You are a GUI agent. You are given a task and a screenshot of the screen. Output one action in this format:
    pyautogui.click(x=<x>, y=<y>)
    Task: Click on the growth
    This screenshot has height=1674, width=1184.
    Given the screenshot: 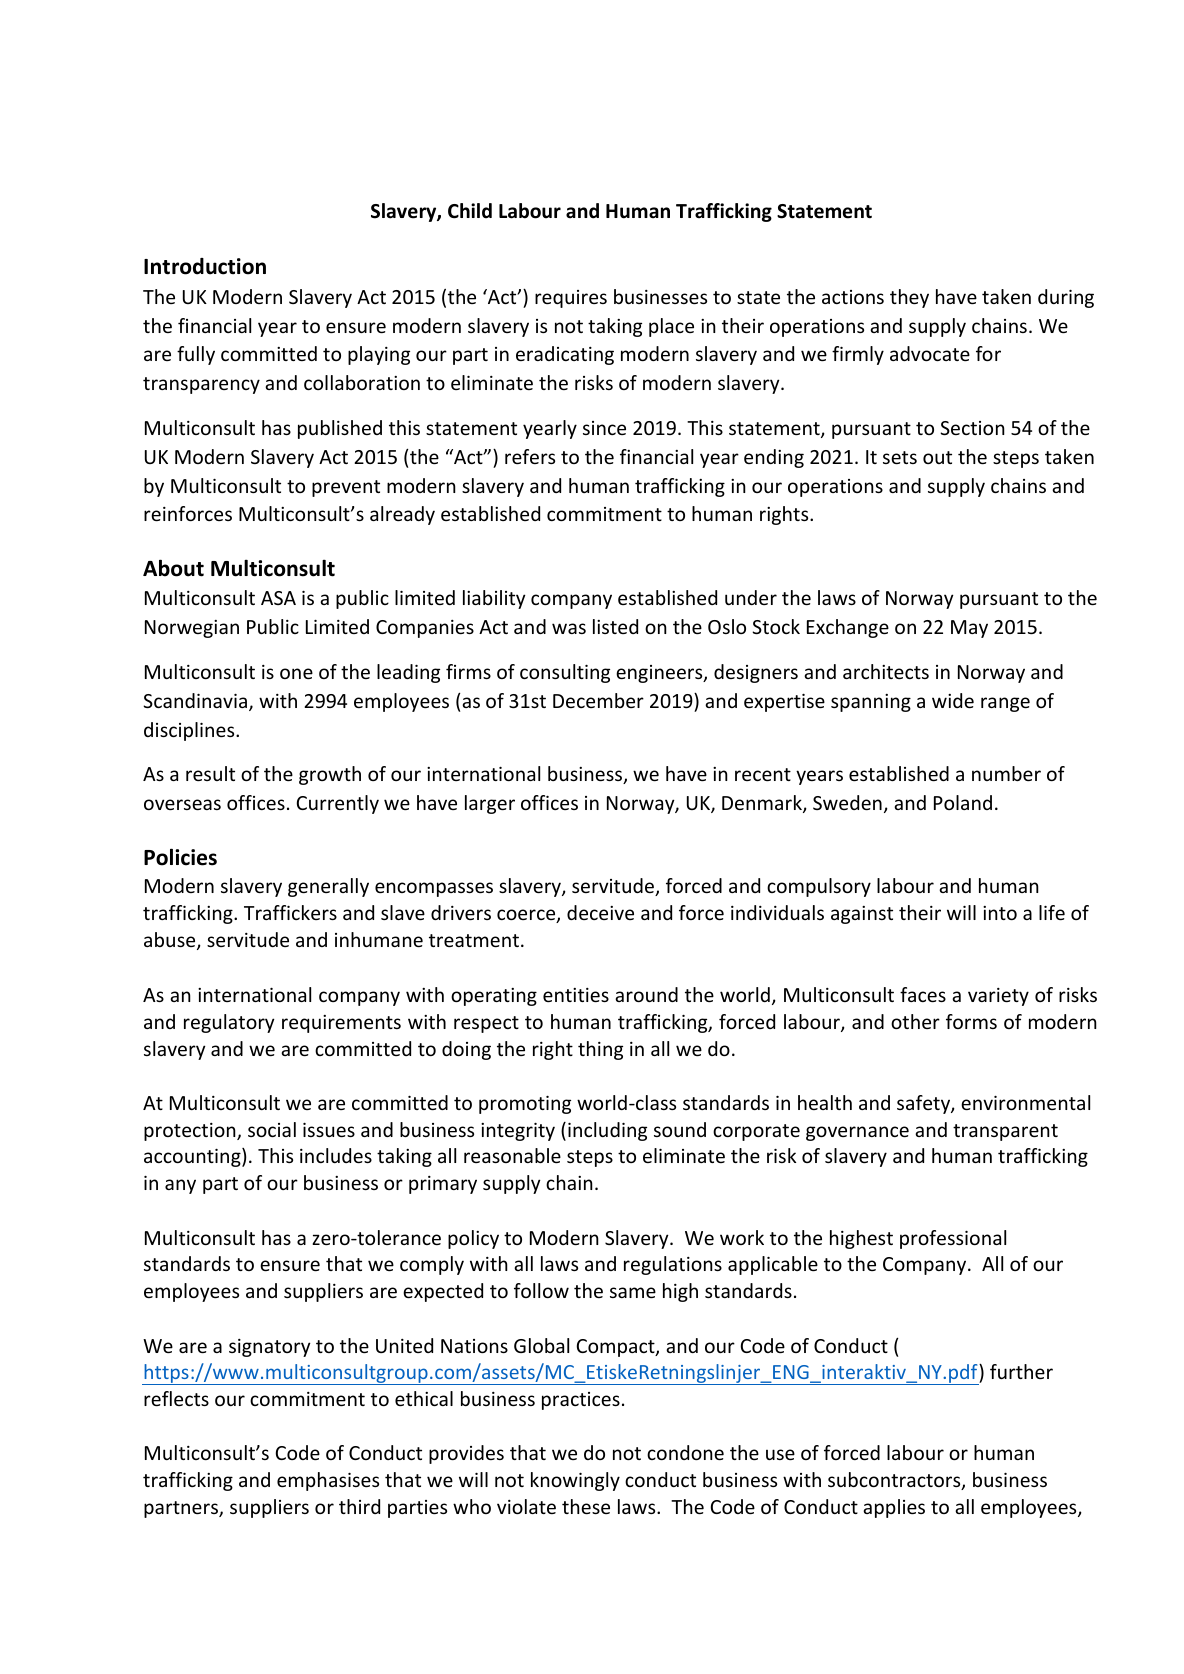 What is the action you would take?
    pyautogui.click(x=330, y=775)
